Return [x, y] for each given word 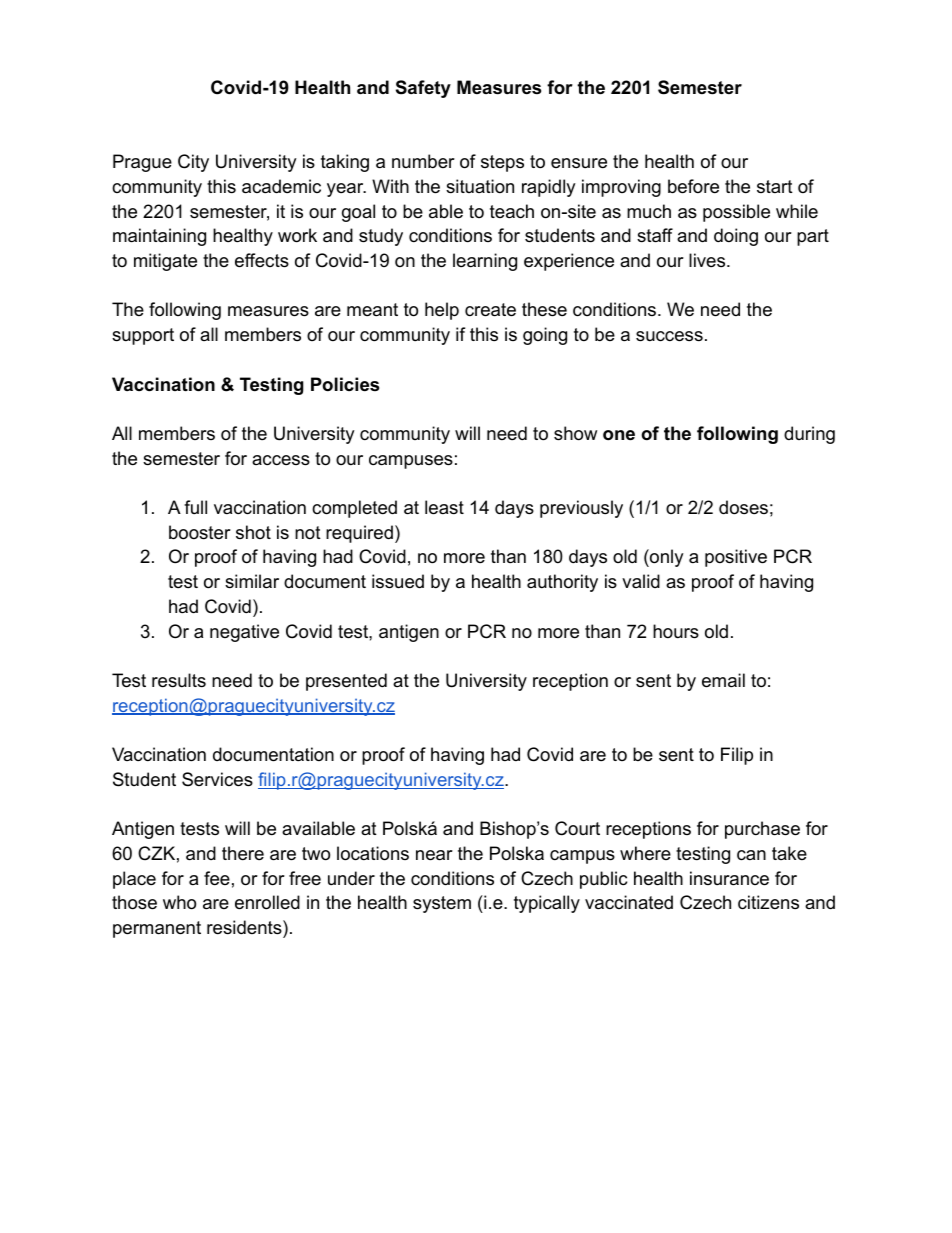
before [693, 186]
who [179, 902]
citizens [768, 902]
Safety [423, 89]
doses [743, 507]
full [195, 507]
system [442, 904]
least [444, 507]
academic [281, 186]
